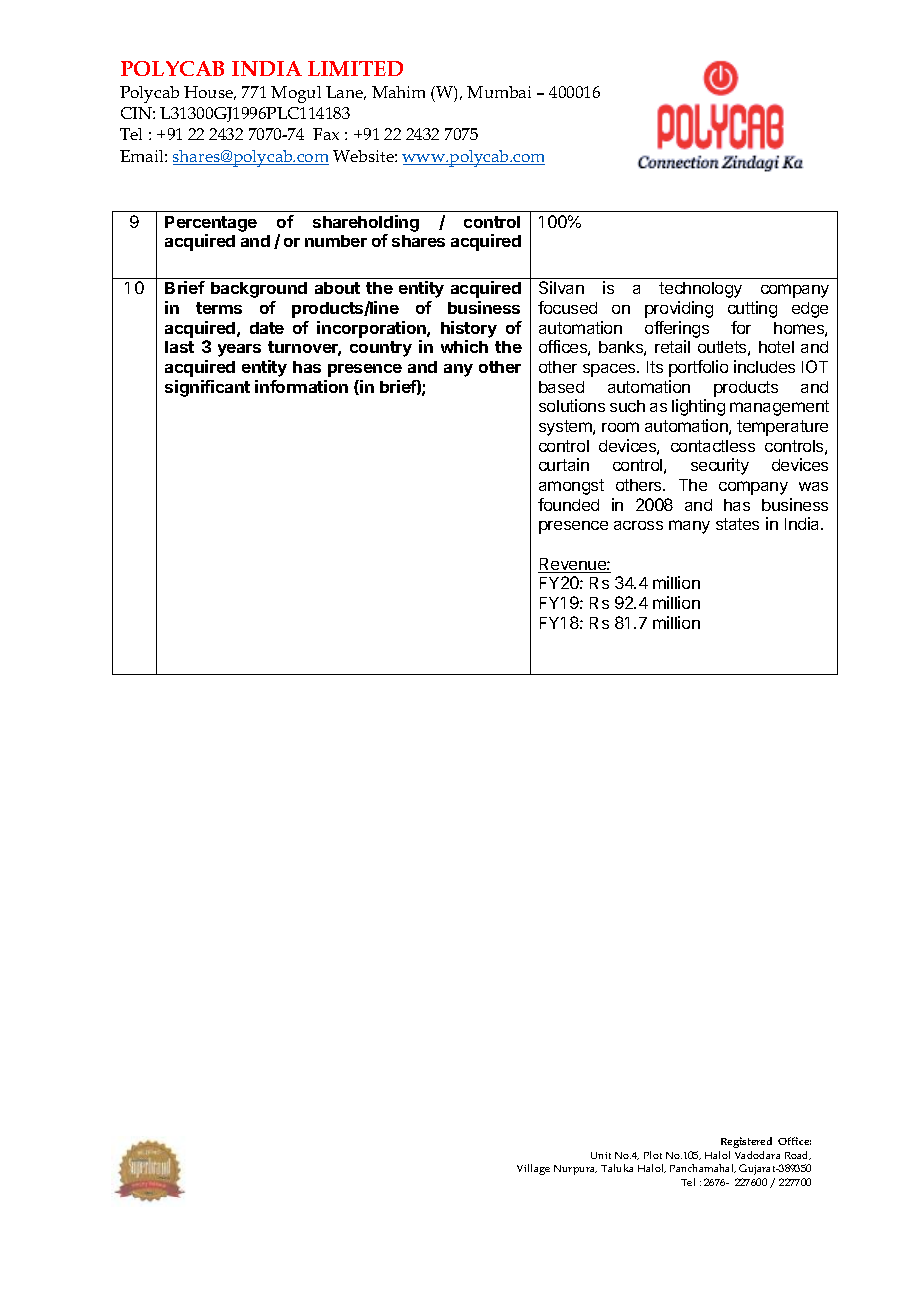  Describe the element at coordinates (568, 504) in the page. I see `founded` at that location.
